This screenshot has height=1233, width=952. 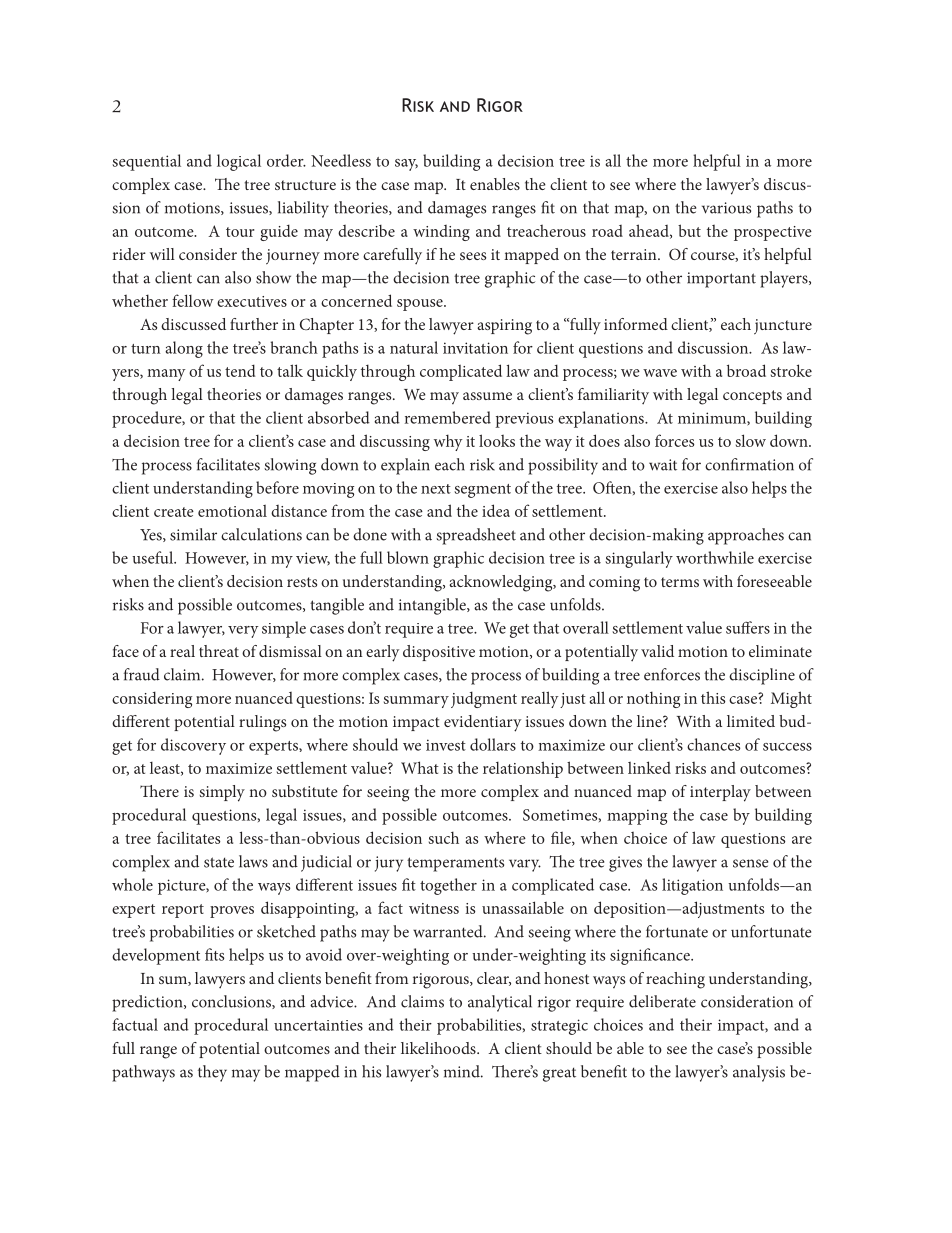 I want to click on various, so click(x=726, y=208).
